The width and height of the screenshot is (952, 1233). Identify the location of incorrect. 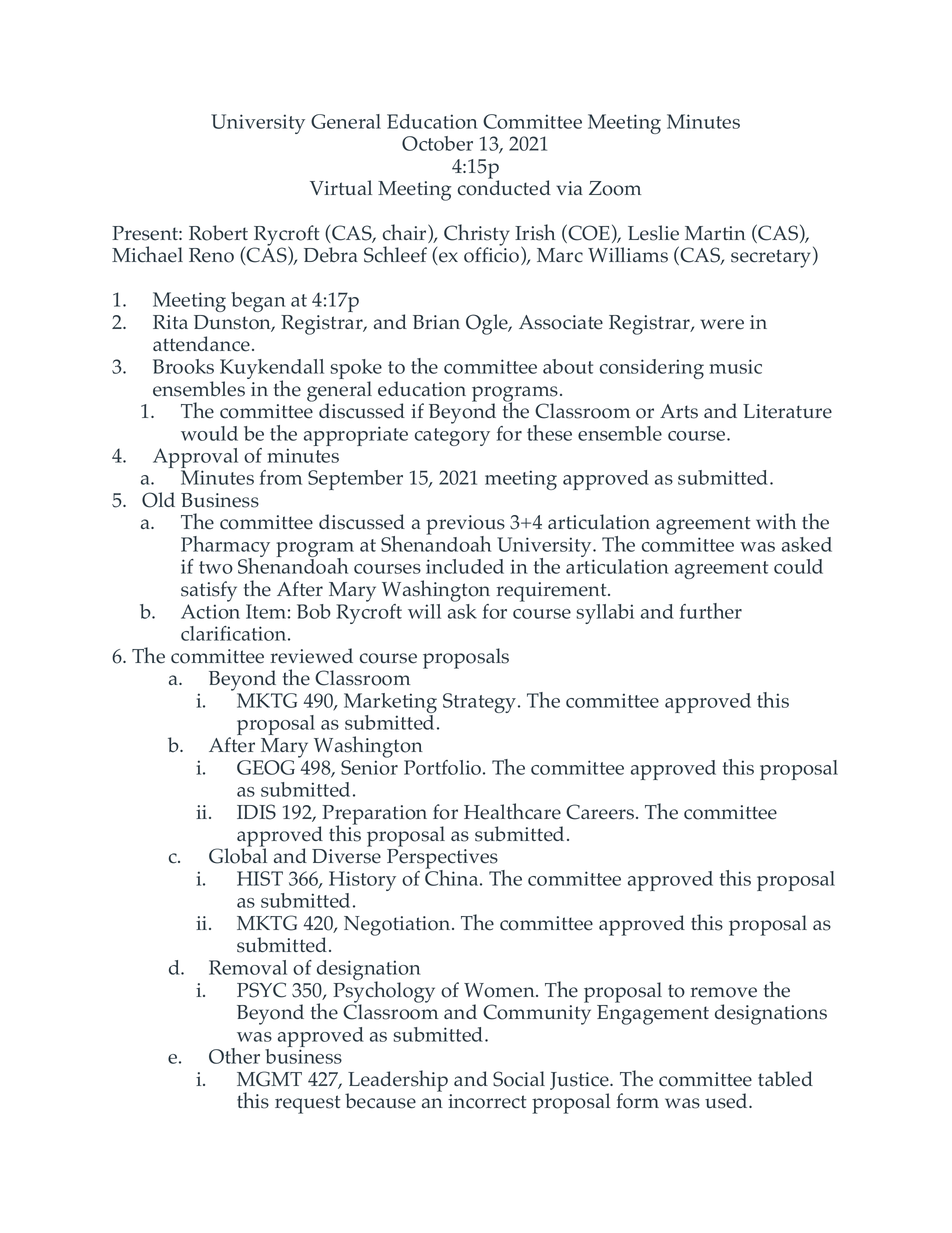
(487, 1101).
